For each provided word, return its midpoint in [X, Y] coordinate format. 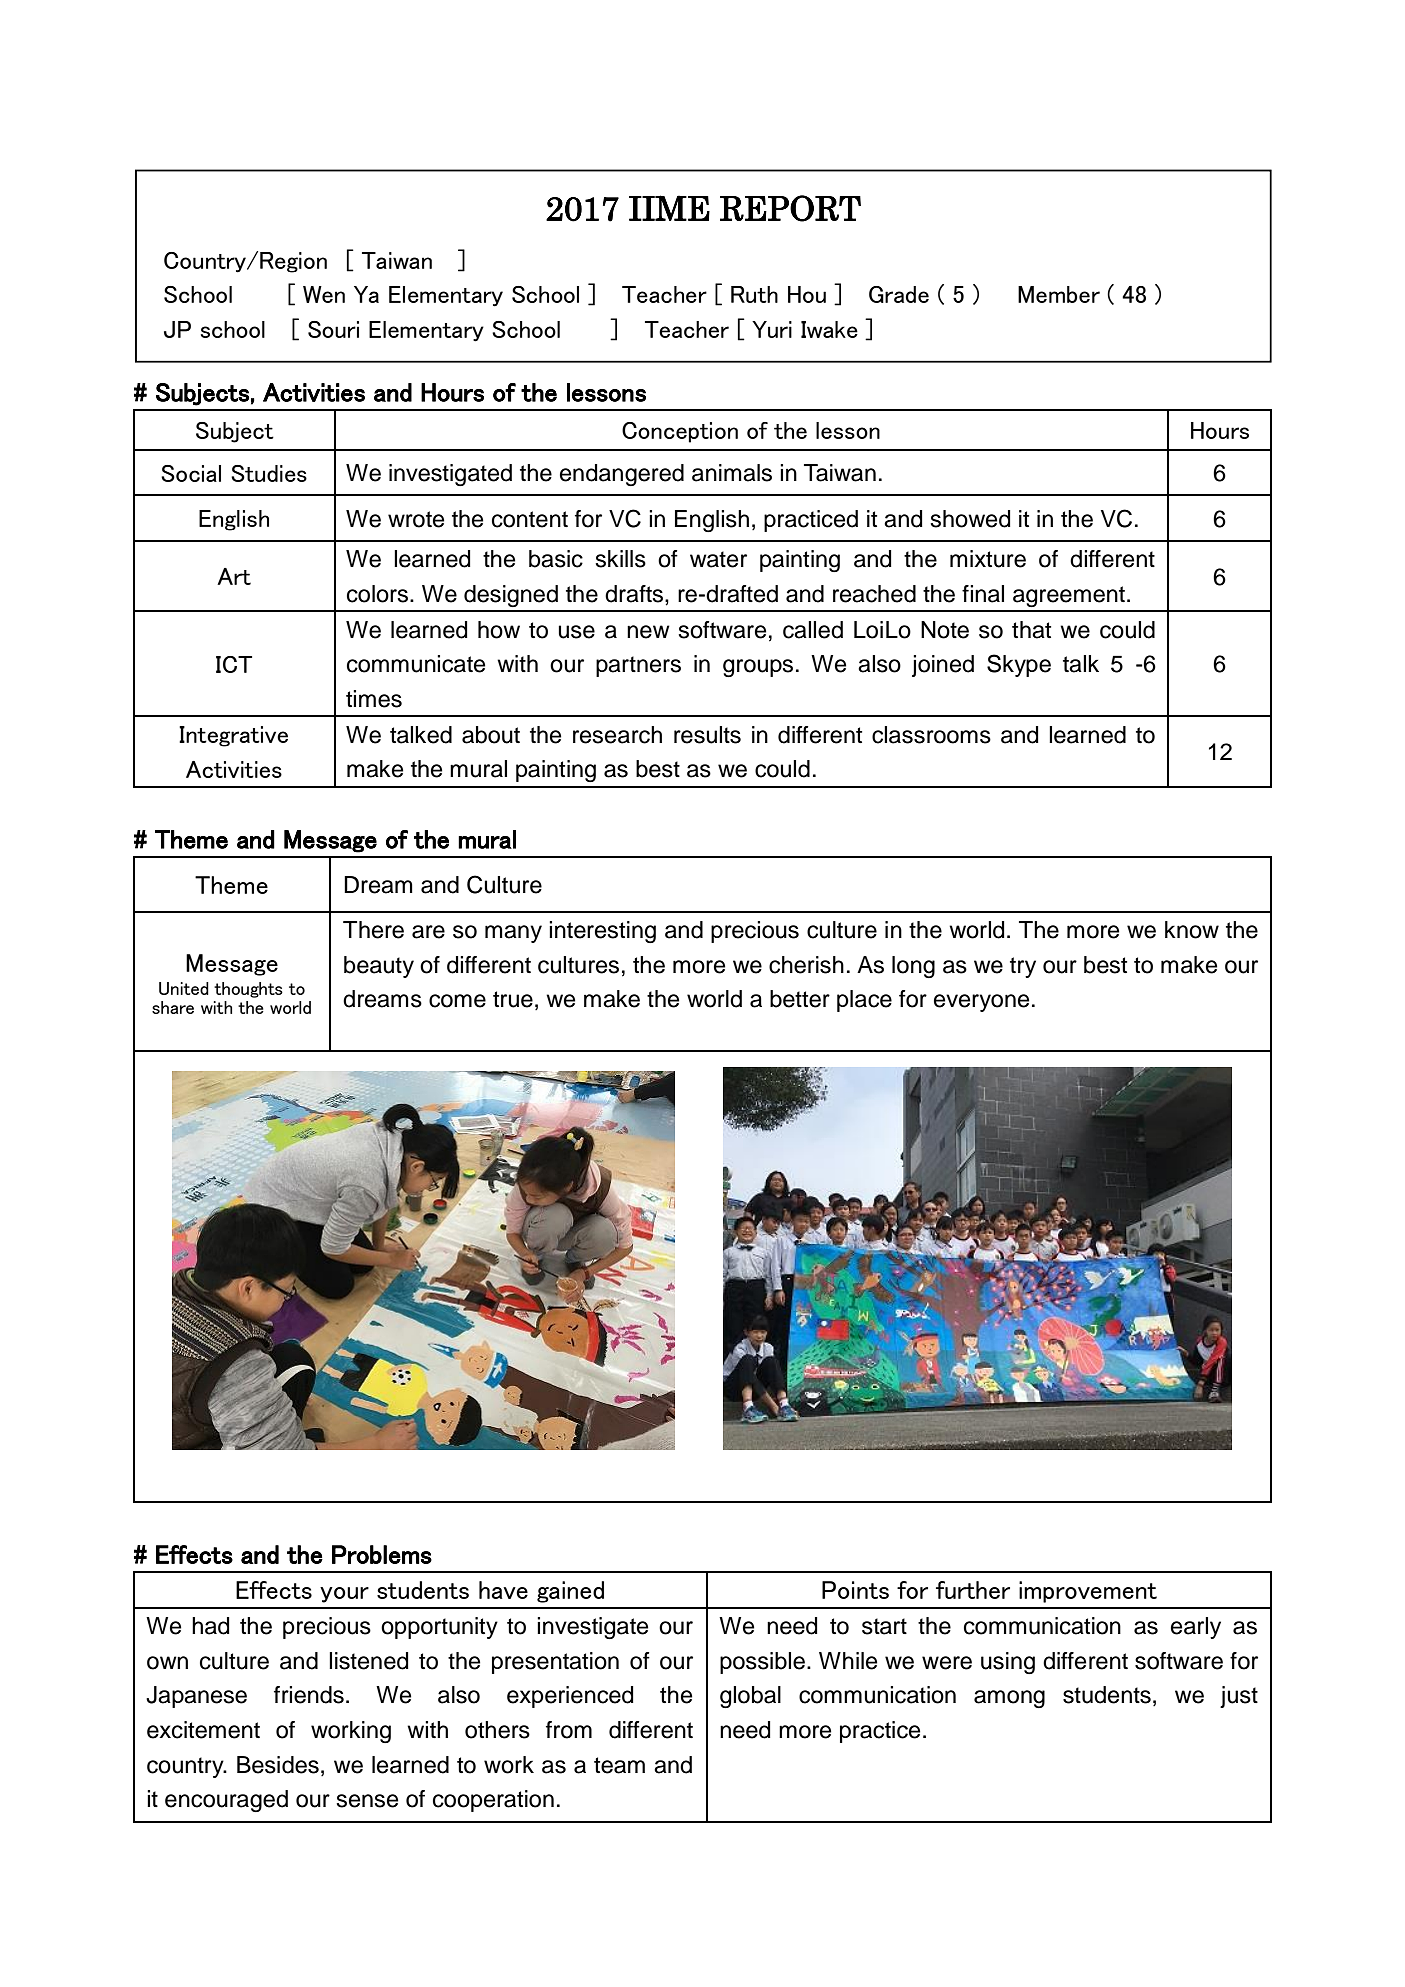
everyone [981, 1003]
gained [570, 1592]
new [648, 632]
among [1009, 1699]
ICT [234, 664]
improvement [1088, 1592]
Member [1059, 294]
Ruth [754, 294]
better [800, 999]
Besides [278, 1765]
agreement [1069, 596]
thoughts [248, 990]
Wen [324, 294]
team [619, 1765]
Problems [382, 1554]
